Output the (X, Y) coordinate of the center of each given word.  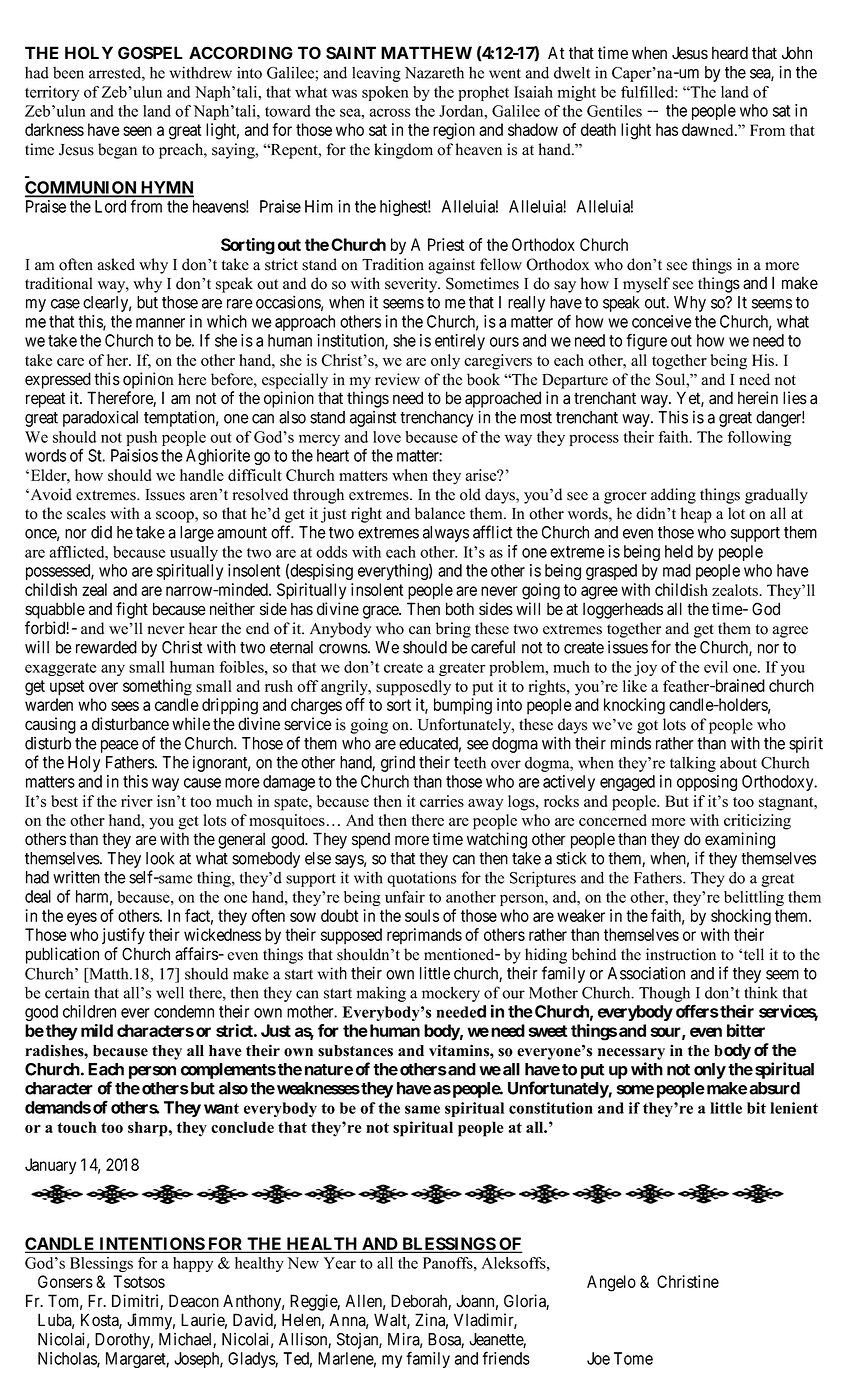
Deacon (194, 1301)
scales (86, 513)
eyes (82, 919)
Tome (633, 1358)
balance (440, 513)
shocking (741, 917)
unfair (405, 897)
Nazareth (434, 72)
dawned (709, 129)
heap (696, 515)
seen (137, 131)
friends (506, 1358)
